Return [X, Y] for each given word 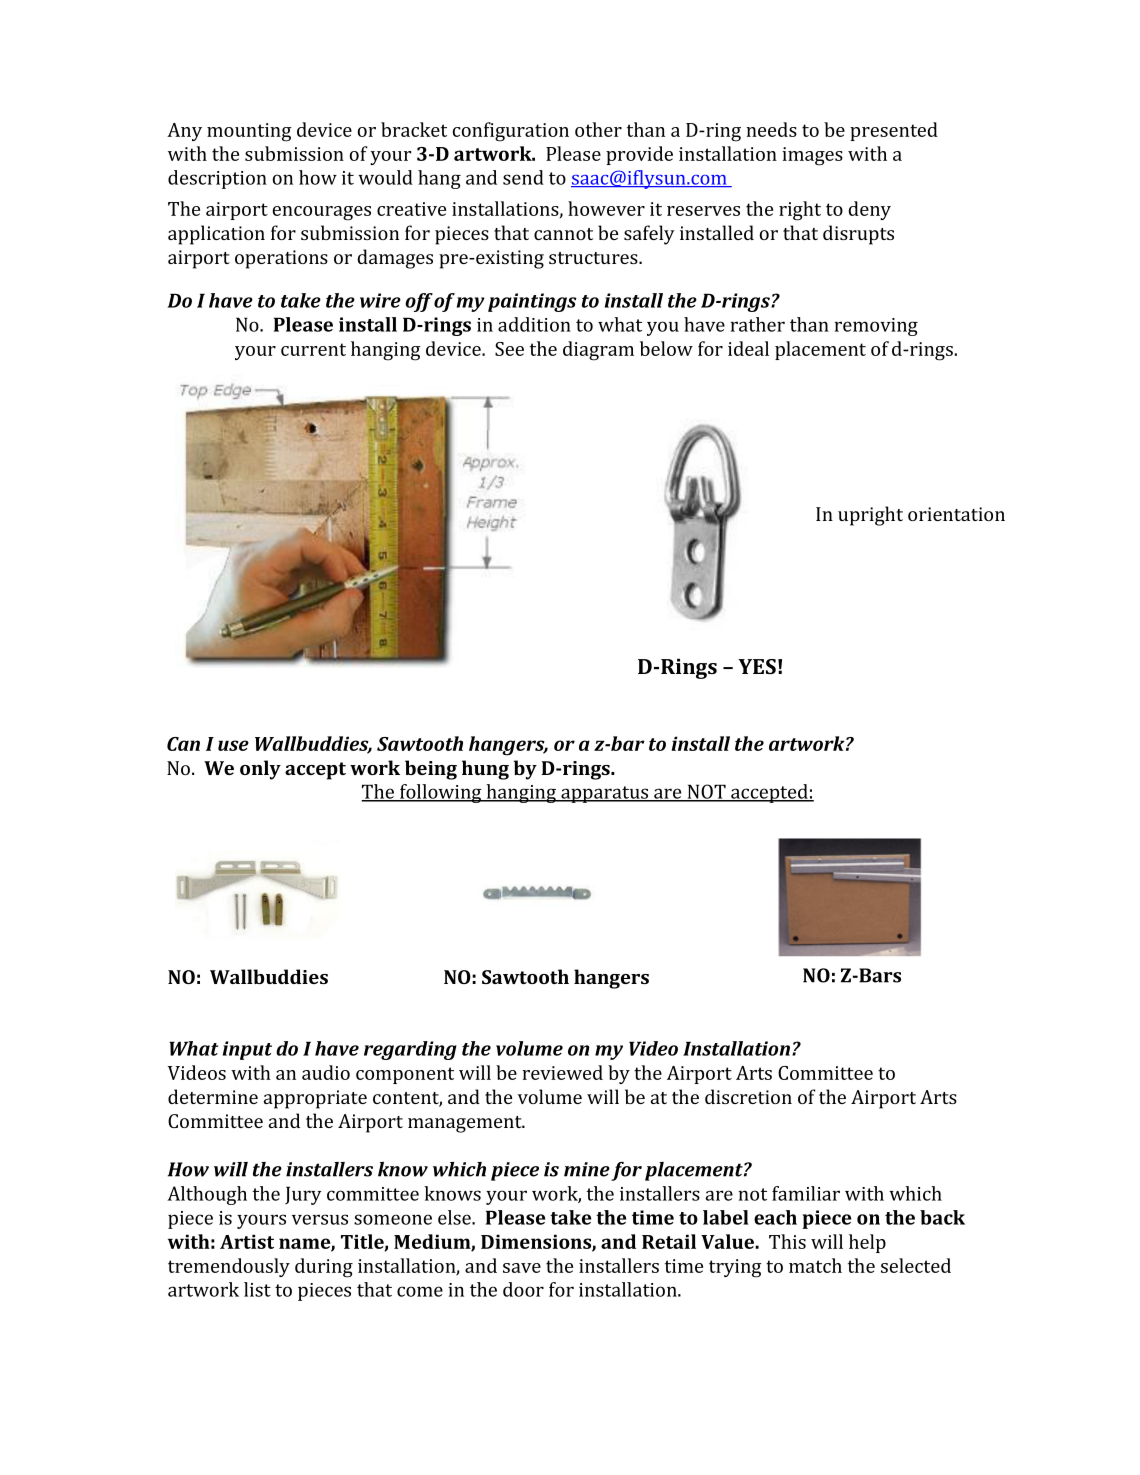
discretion [748, 1096]
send [523, 177]
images [812, 156]
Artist [247, 1241]
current [313, 349]
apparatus [605, 794]
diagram [598, 351]
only [260, 770]
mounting [249, 132]
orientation [956, 514]
